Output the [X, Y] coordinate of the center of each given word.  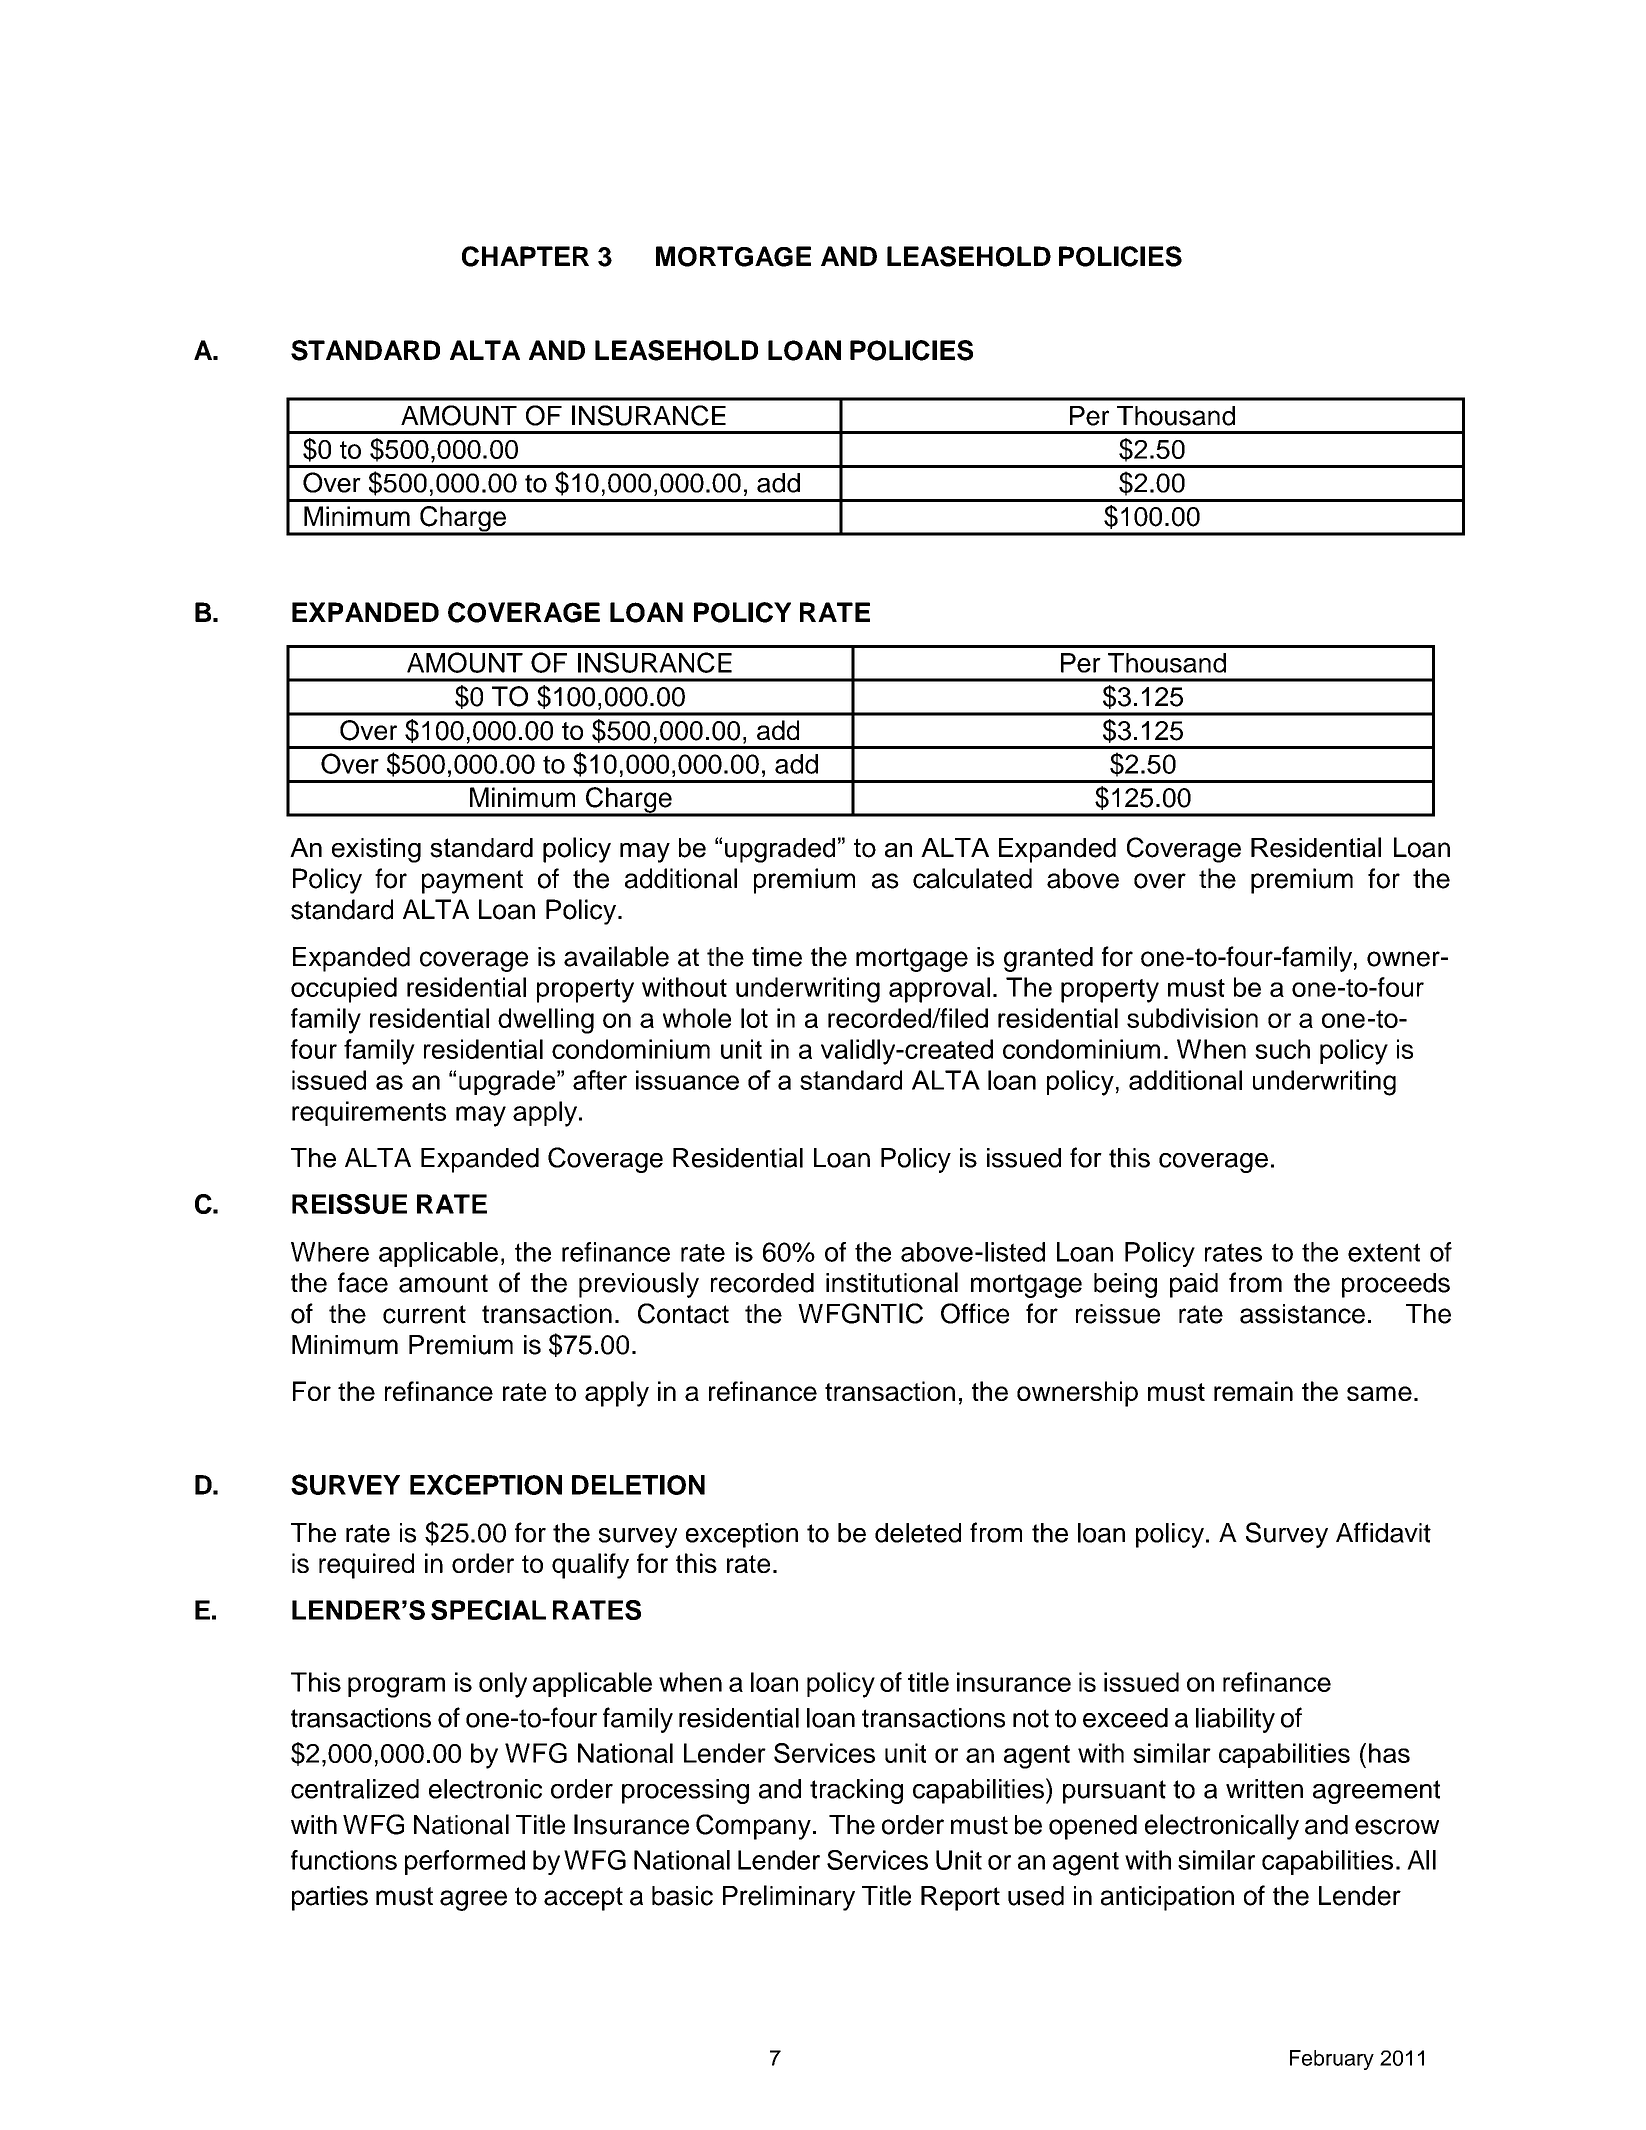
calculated [972, 878]
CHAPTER [525, 256]
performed [465, 1862]
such [1282, 1049]
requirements [369, 1113]
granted [1048, 959]
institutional [892, 1282]
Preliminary [789, 1898]
